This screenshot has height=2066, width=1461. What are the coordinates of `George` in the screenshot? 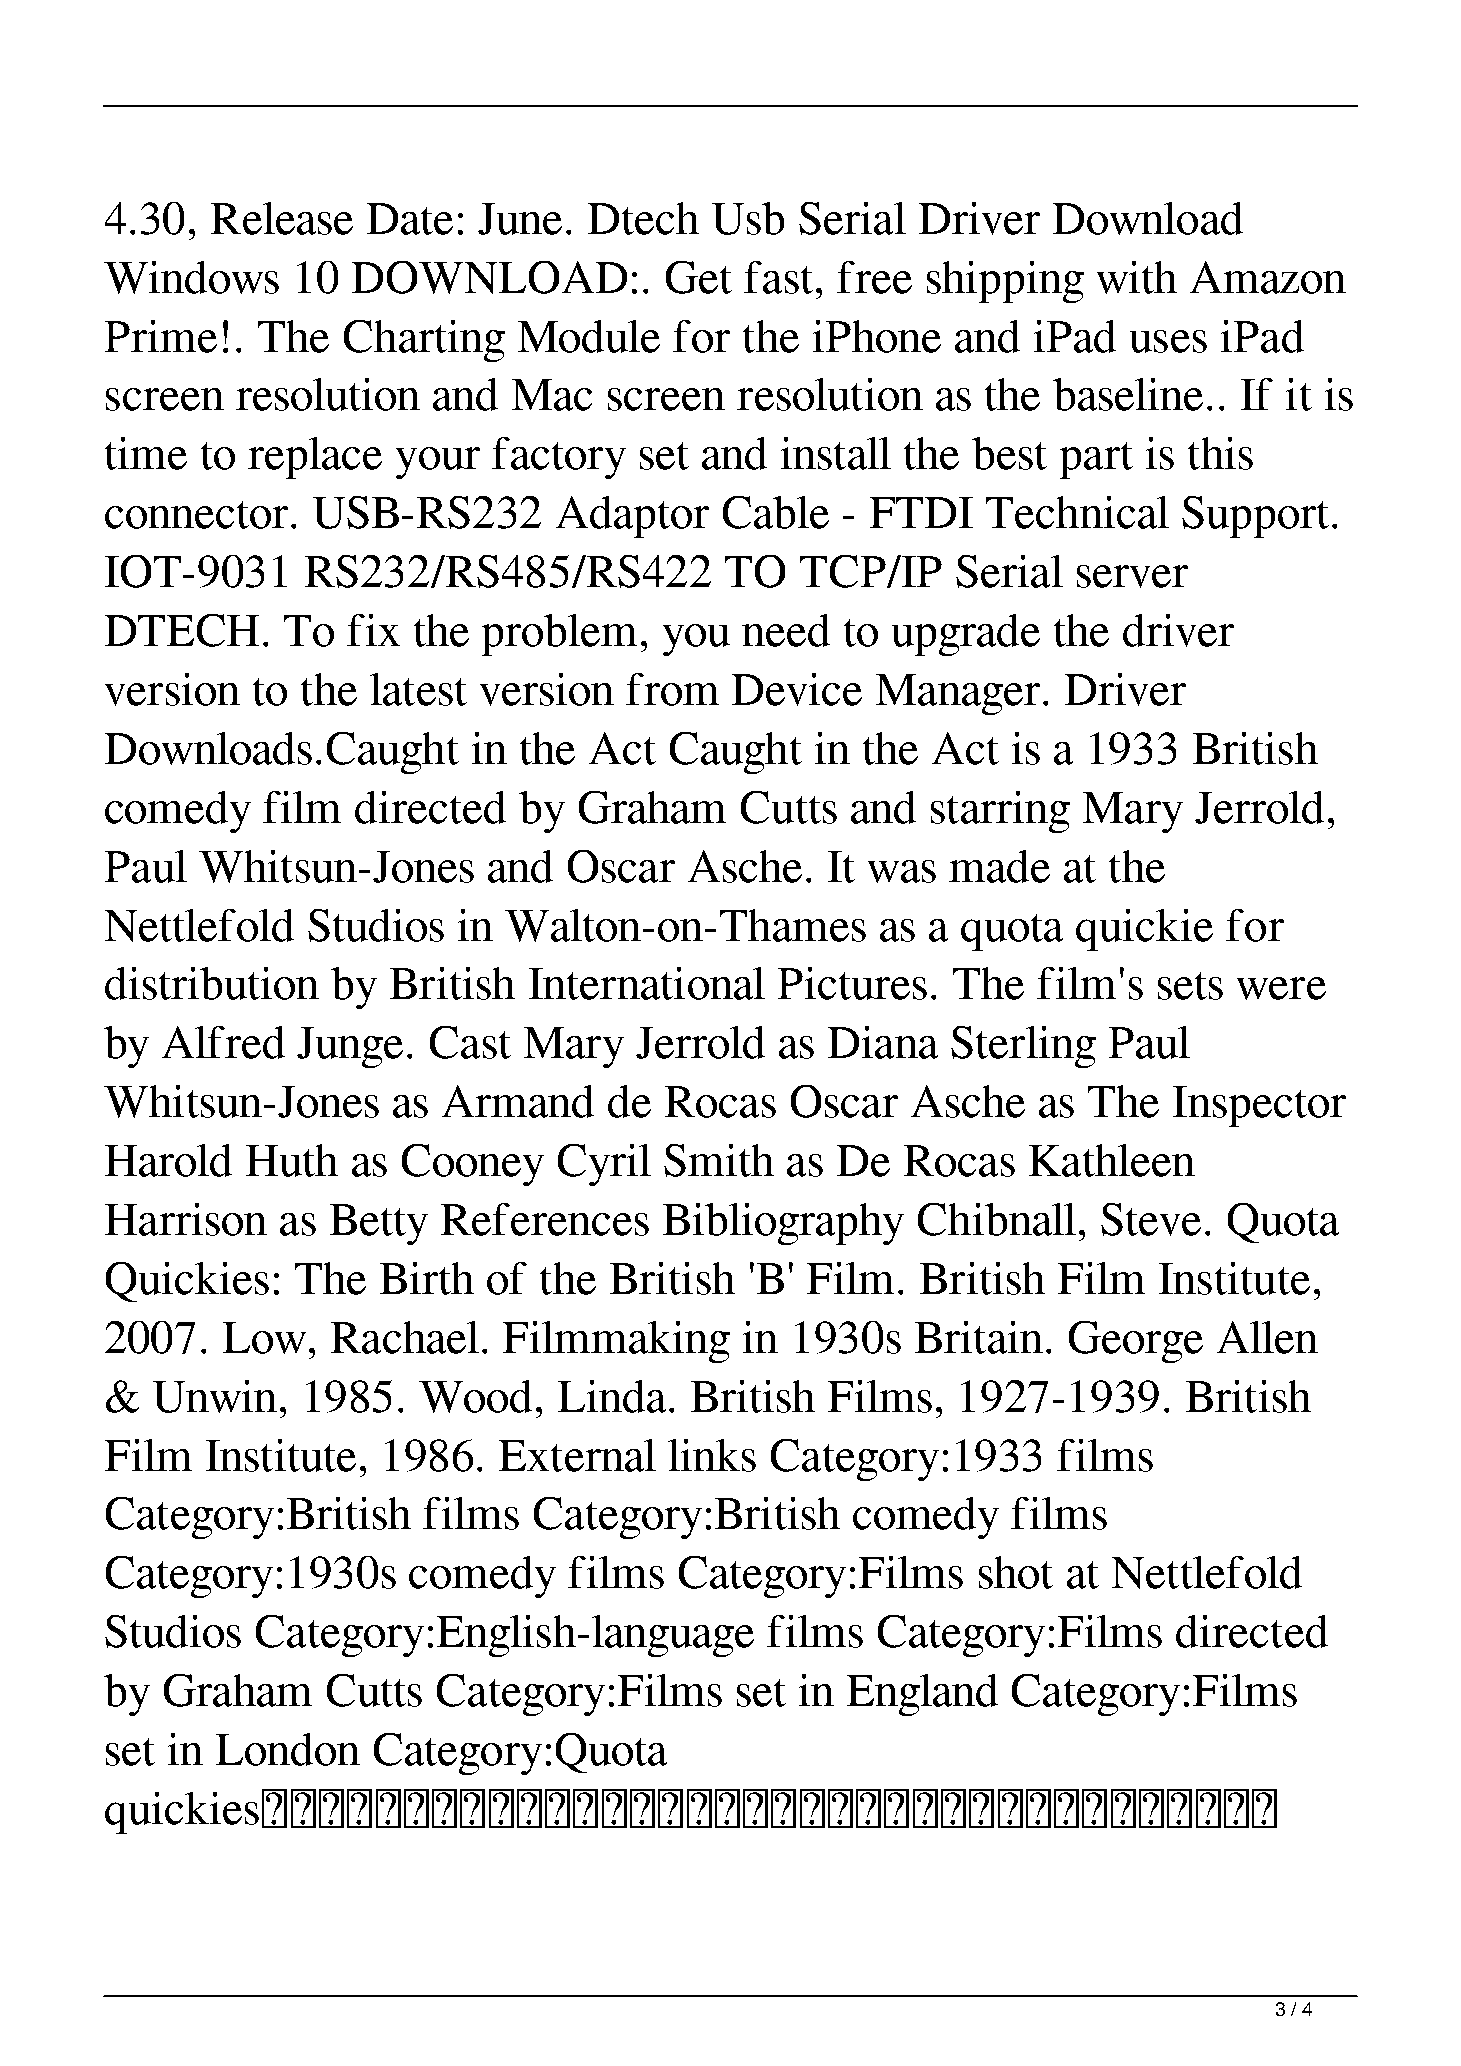 It's located at (1136, 1342).
